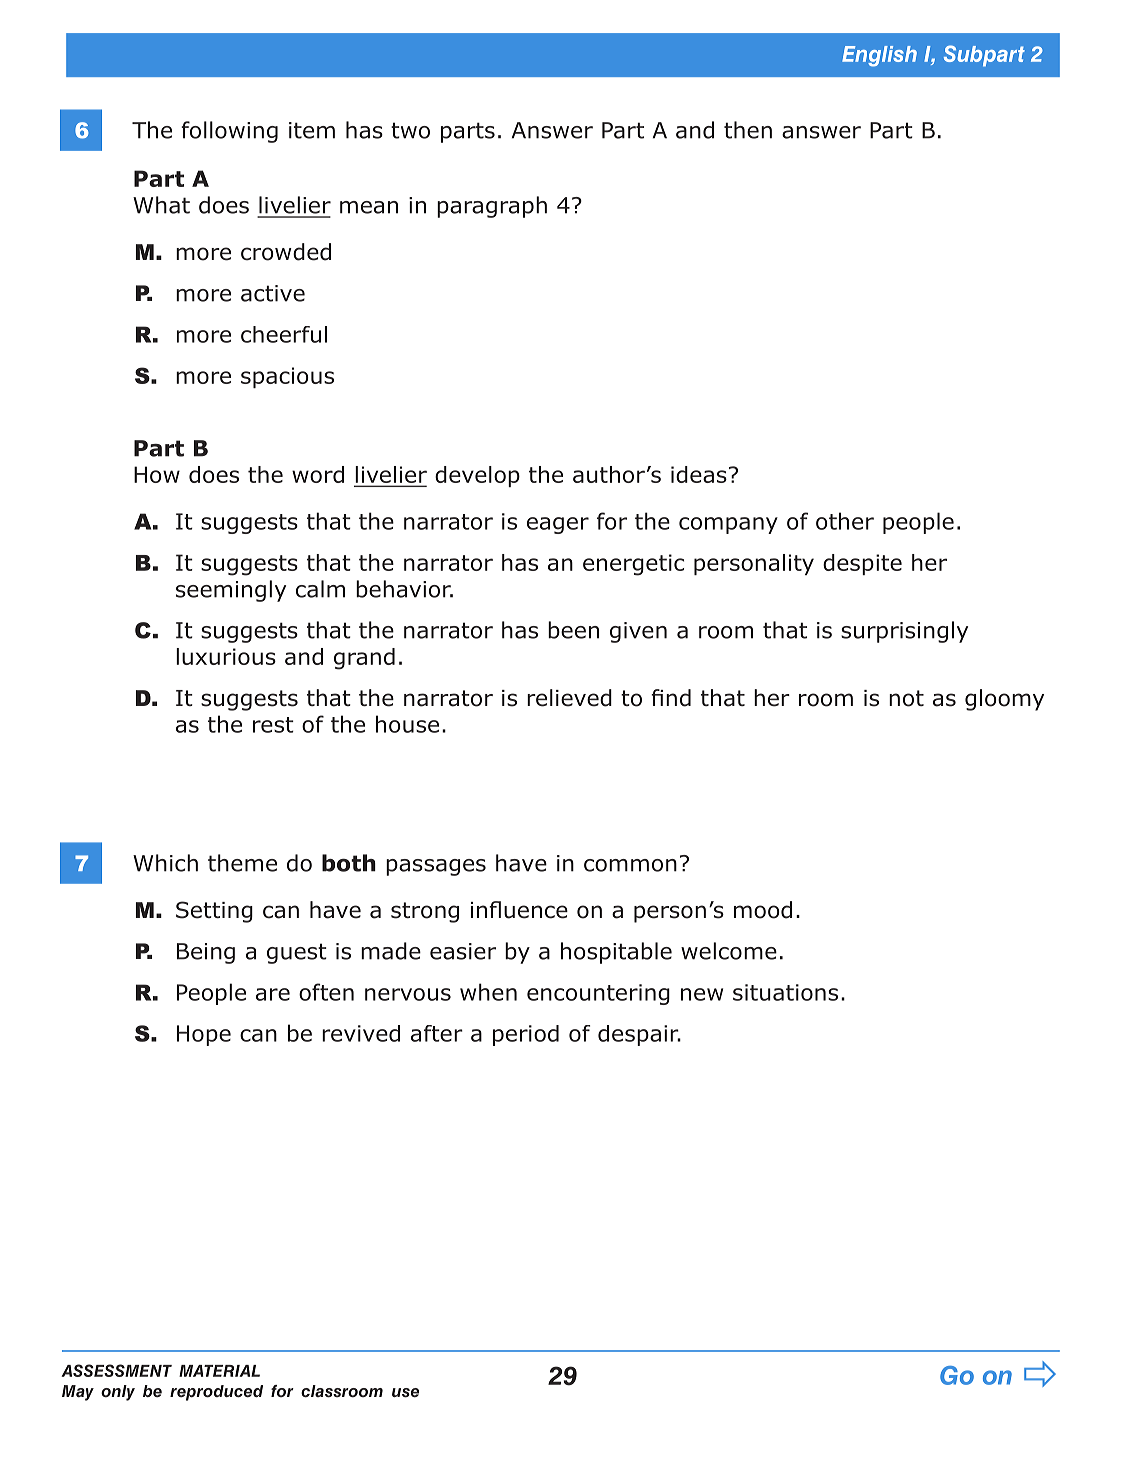  Describe the element at coordinates (219, 1371) in the screenshot. I see `MATERIAL` at that location.
